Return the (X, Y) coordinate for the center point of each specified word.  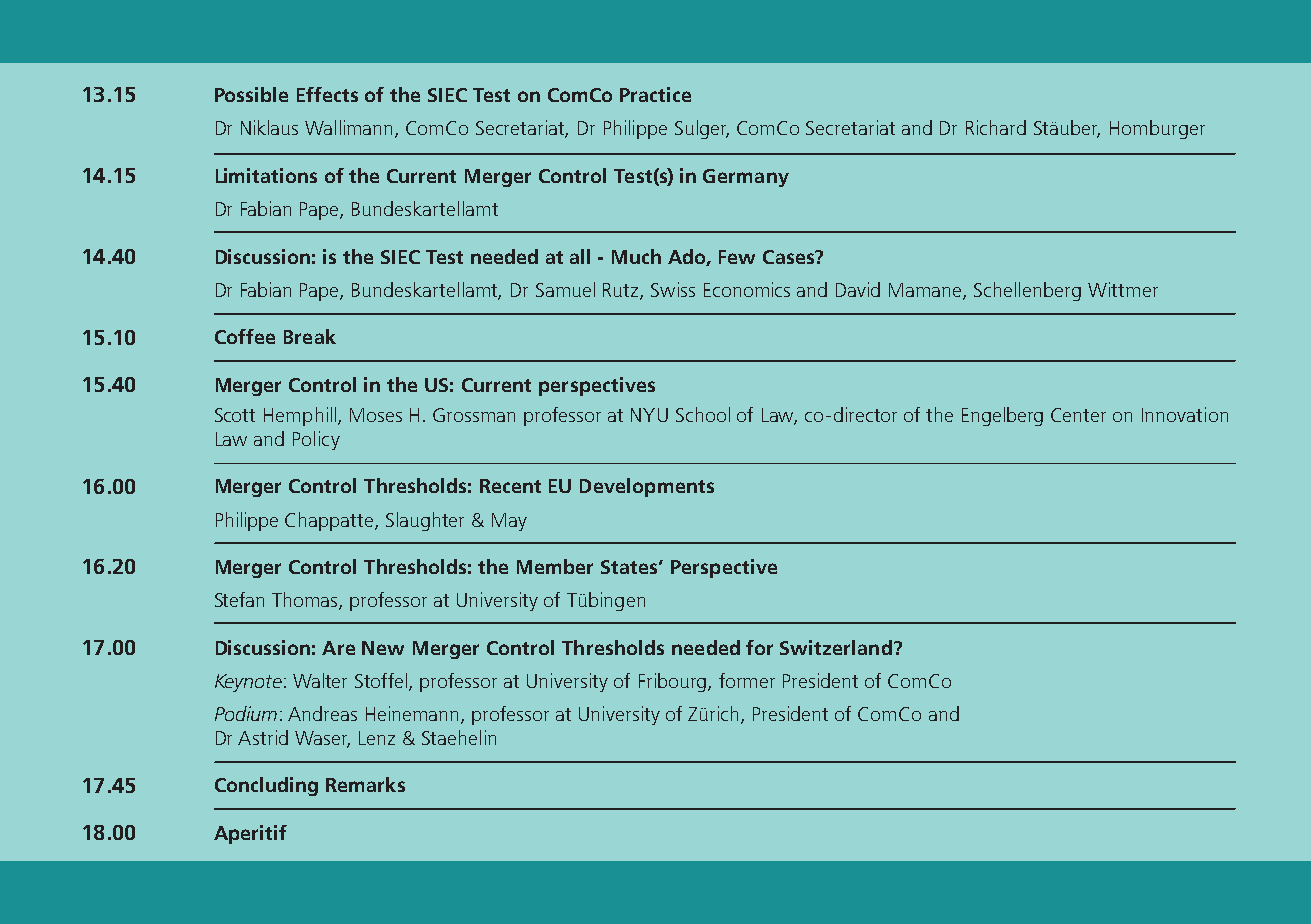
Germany (746, 178)
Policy (316, 440)
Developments (647, 487)
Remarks (365, 784)
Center (1078, 415)
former (747, 680)
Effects (327, 94)
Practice (655, 94)
